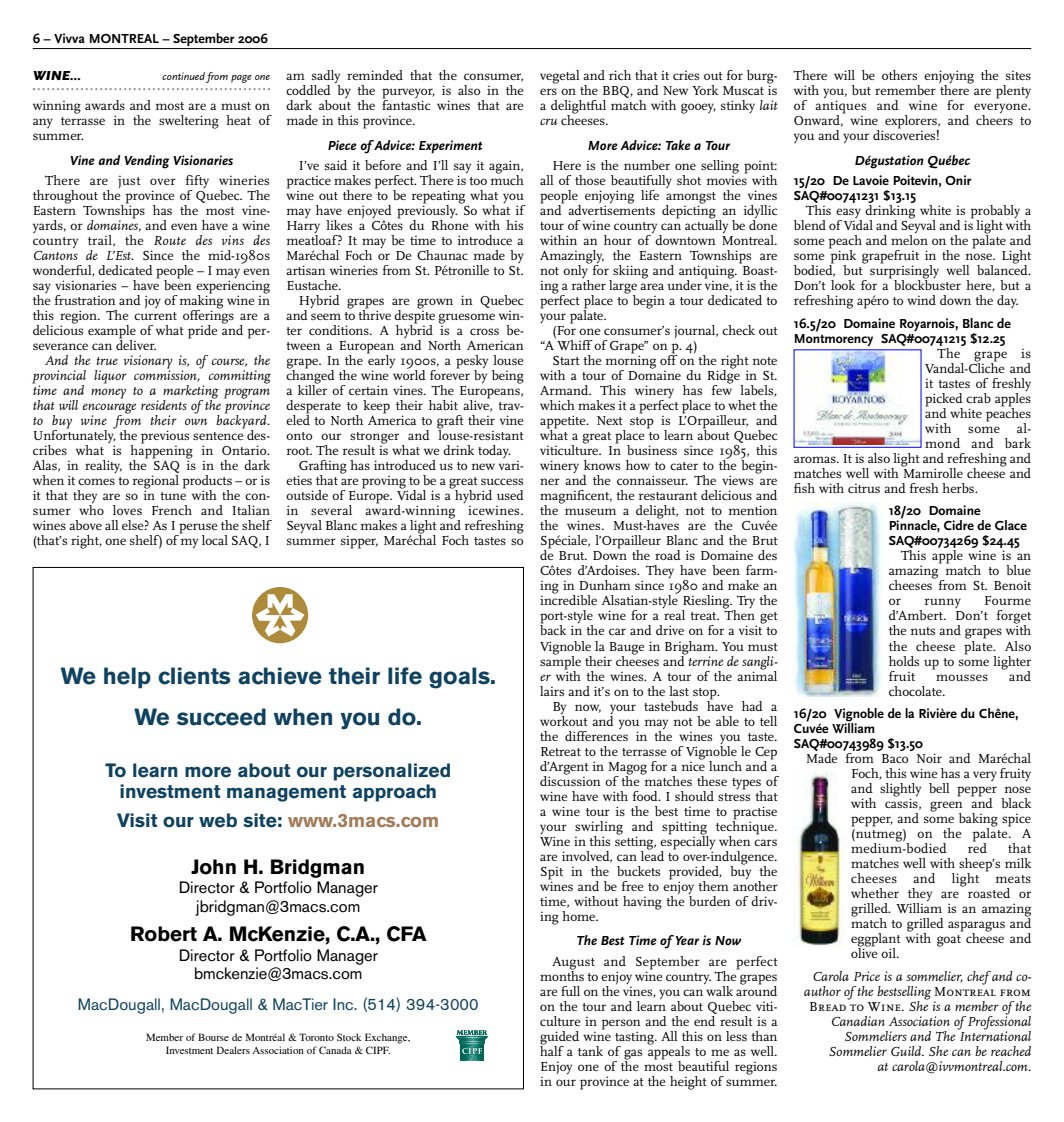 This image has height=1122, width=1064. What do you see at coordinates (189, 122) in the image?
I see `sweltering` at bounding box center [189, 122].
